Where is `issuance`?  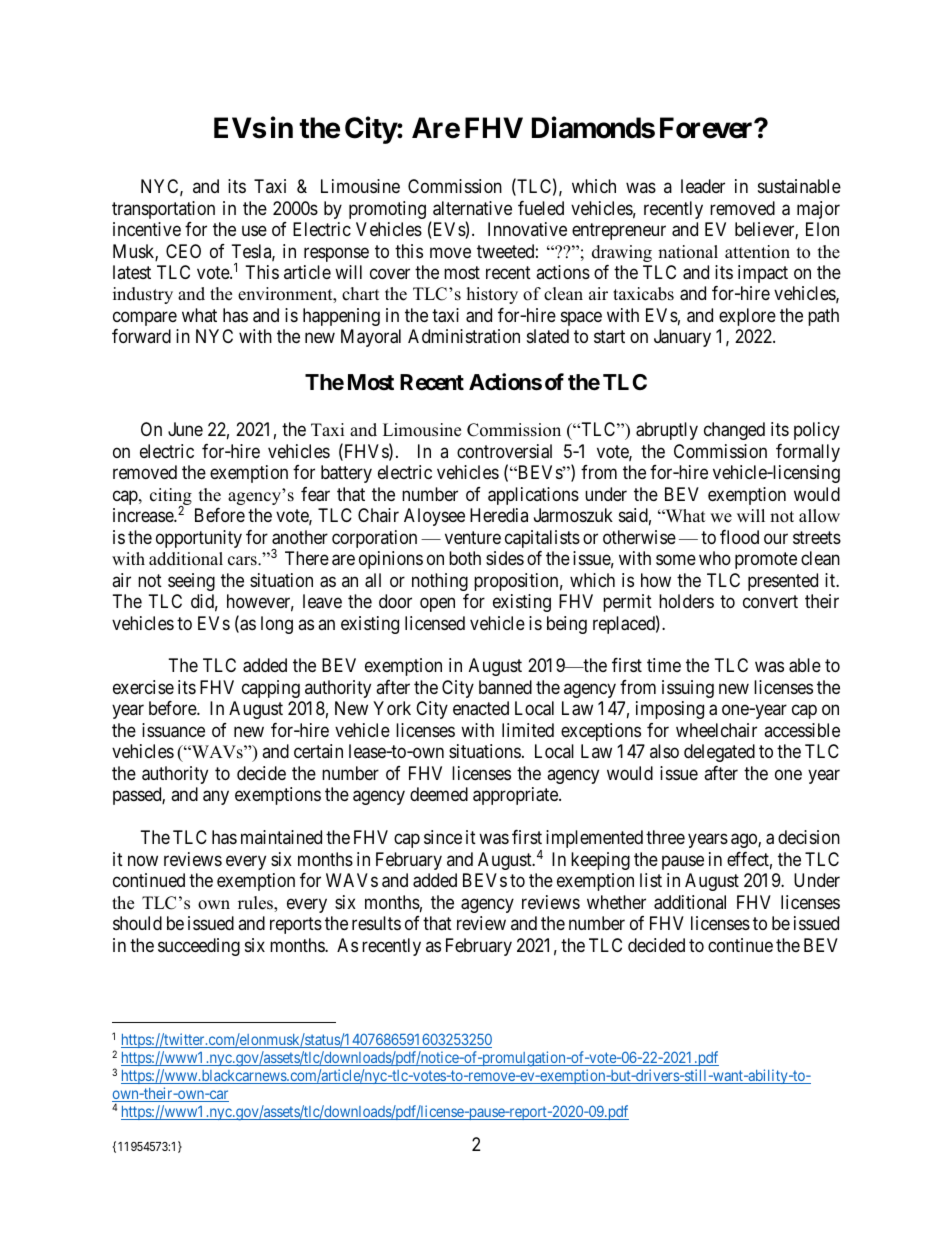
issuance is located at coordinates (173, 730).
